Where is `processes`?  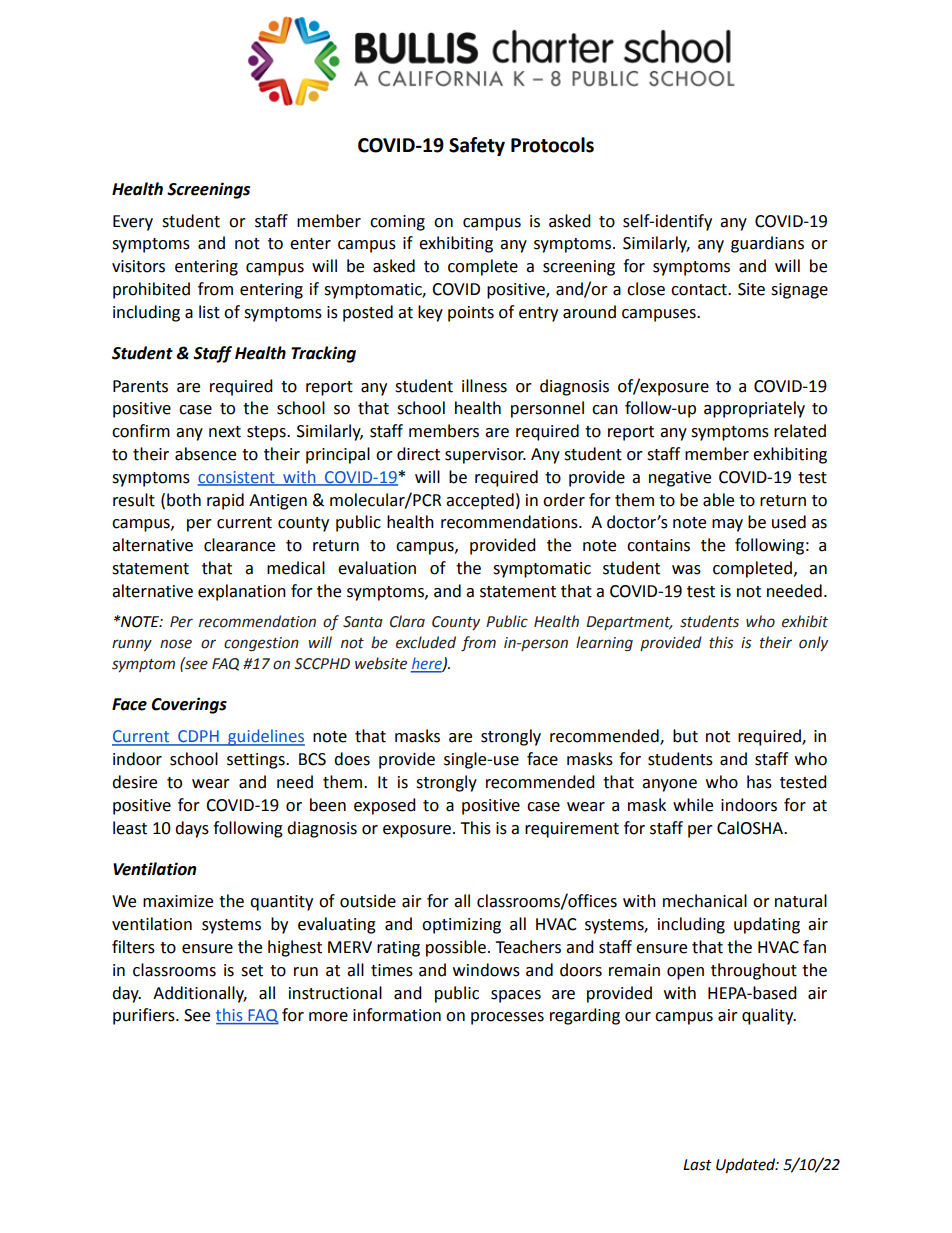
processes is located at coordinates (507, 1018).
